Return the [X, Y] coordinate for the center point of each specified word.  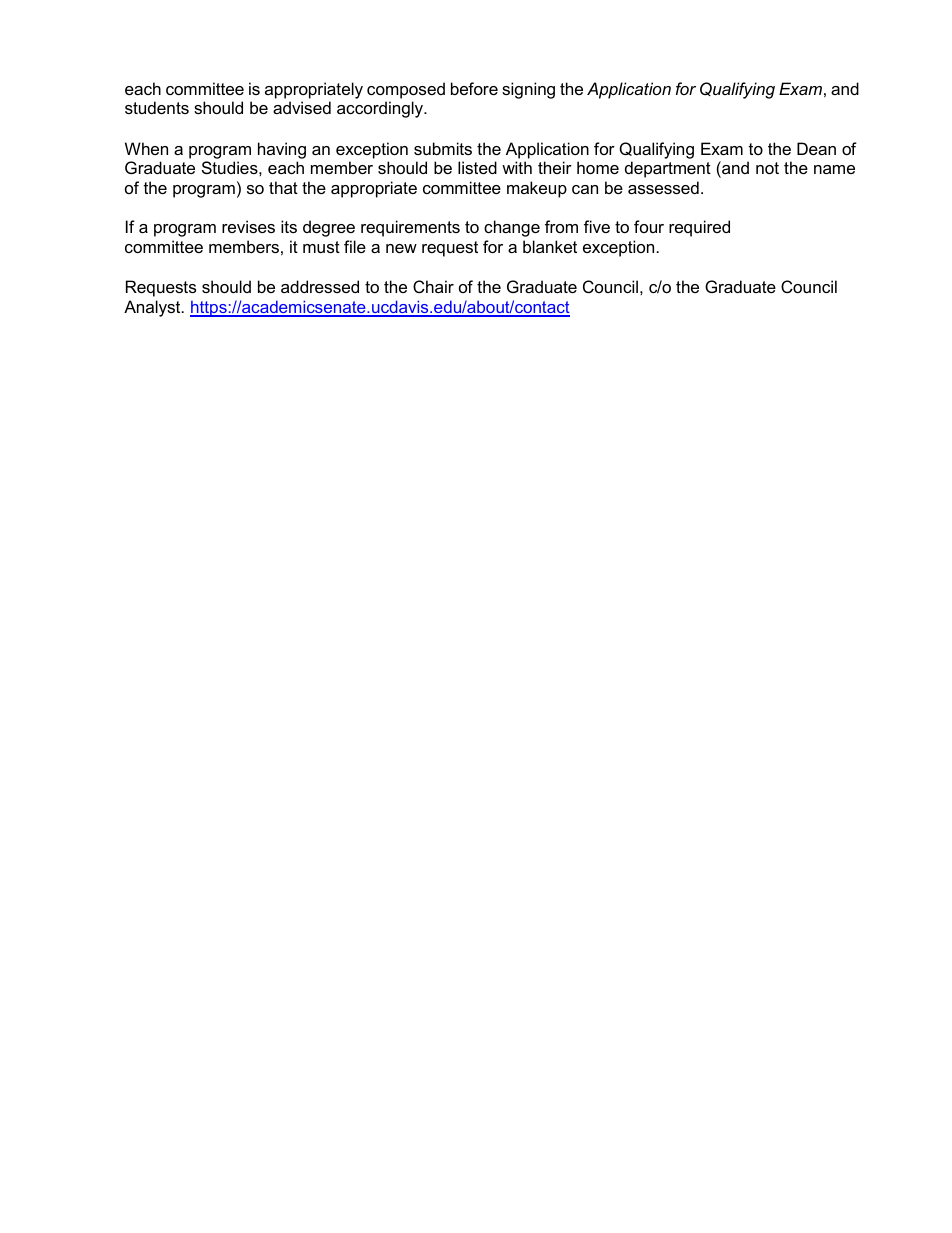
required [699, 228]
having [282, 150]
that [283, 187]
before [474, 88]
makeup [537, 189]
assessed [663, 187]
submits [443, 148]
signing [528, 90]
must [321, 247]
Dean [816, 148]
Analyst [153, 308]
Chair [433, 286]
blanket [550, 246]
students [157, 107]
